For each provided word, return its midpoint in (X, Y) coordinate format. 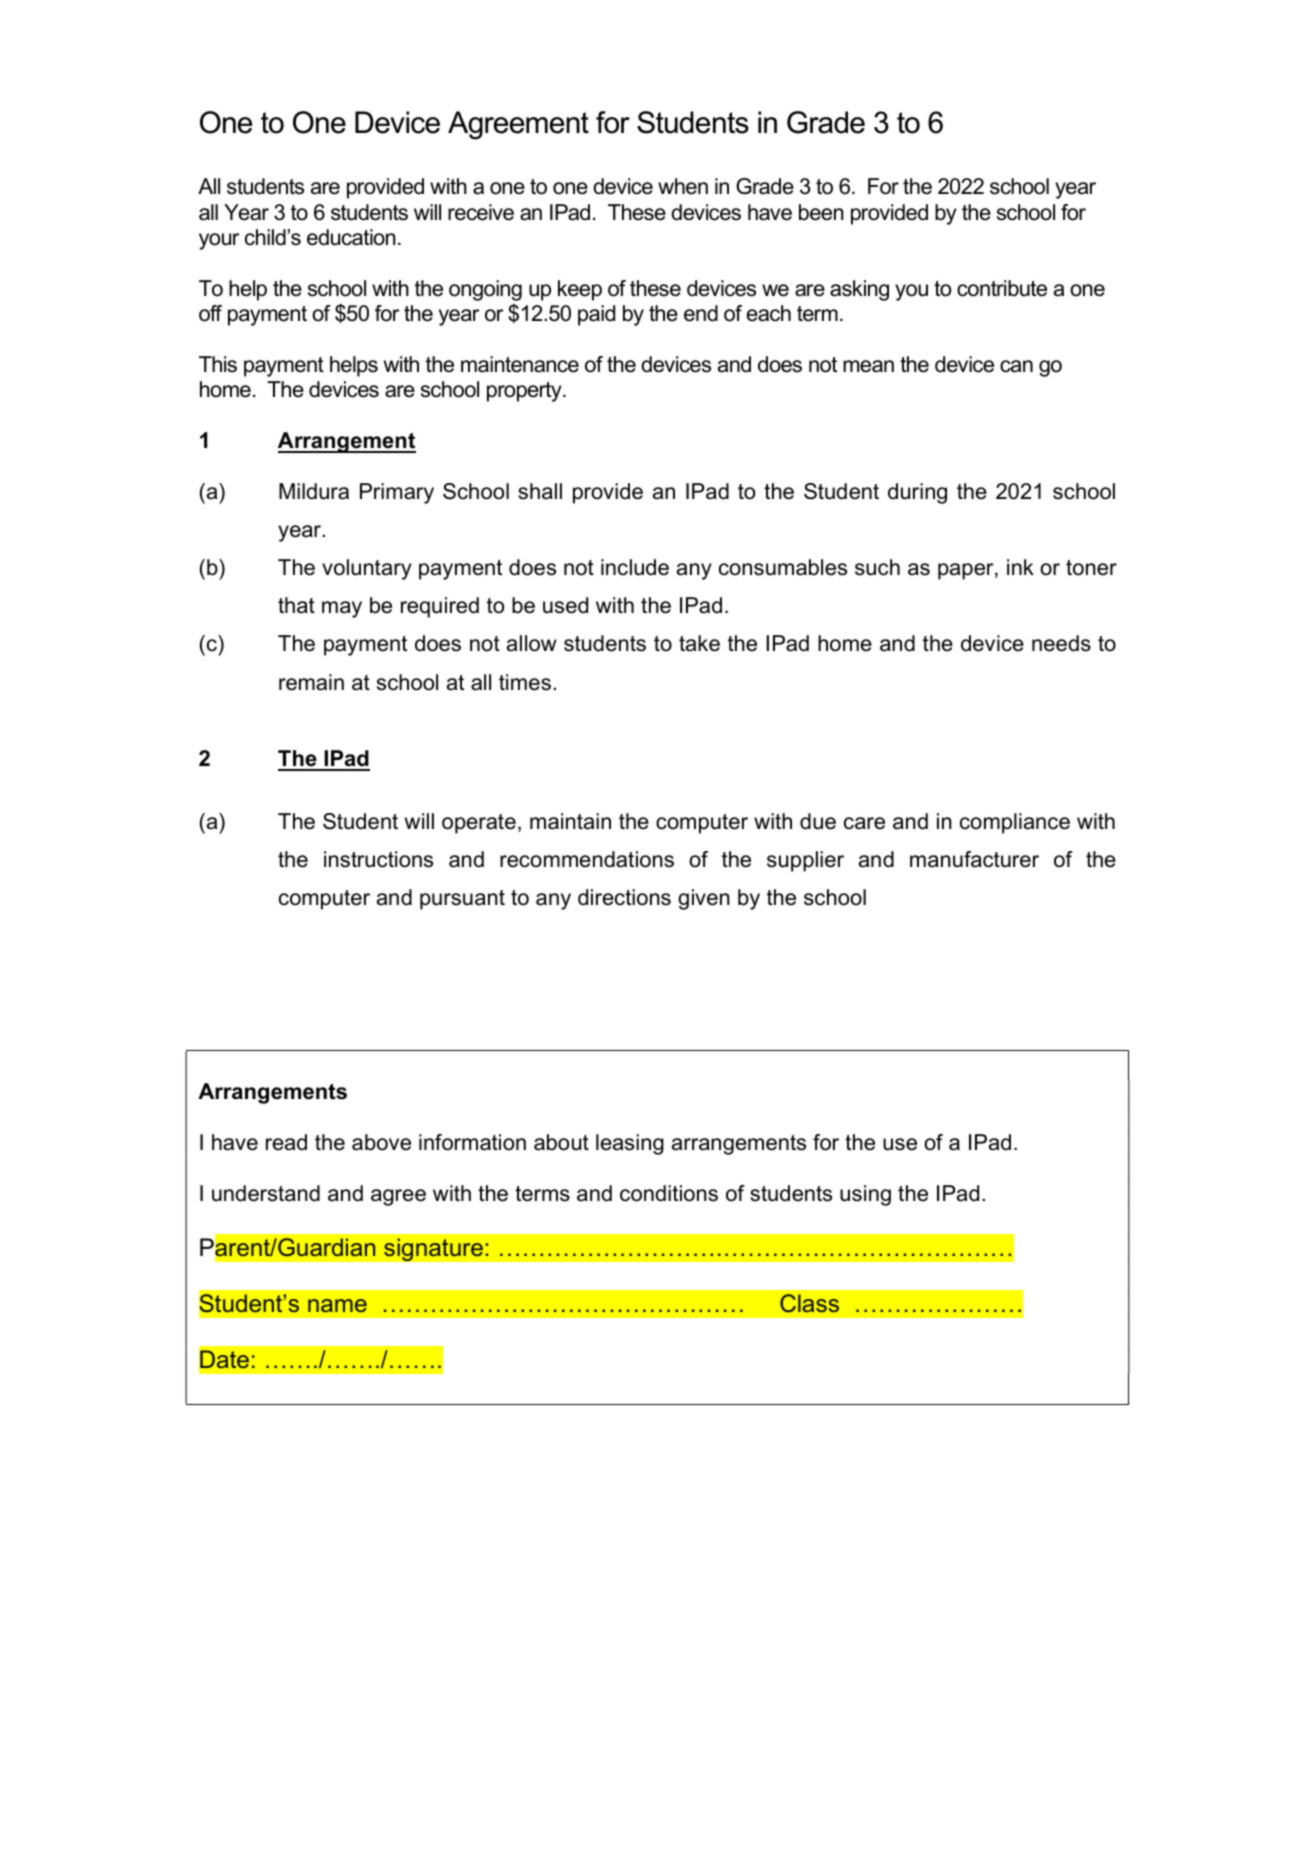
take (699, 643)
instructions (378, 859)
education (351, 237)
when (683, 186)
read (286, 1142)
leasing (630, 1144)
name (337, 1305)
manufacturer (974, 859)
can (1016, 366)
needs (1061, 643)
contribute (1002, 288)
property (525, 392)
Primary (397, 493)
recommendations (587, 859)
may (342, 609)
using (865, 1195)
